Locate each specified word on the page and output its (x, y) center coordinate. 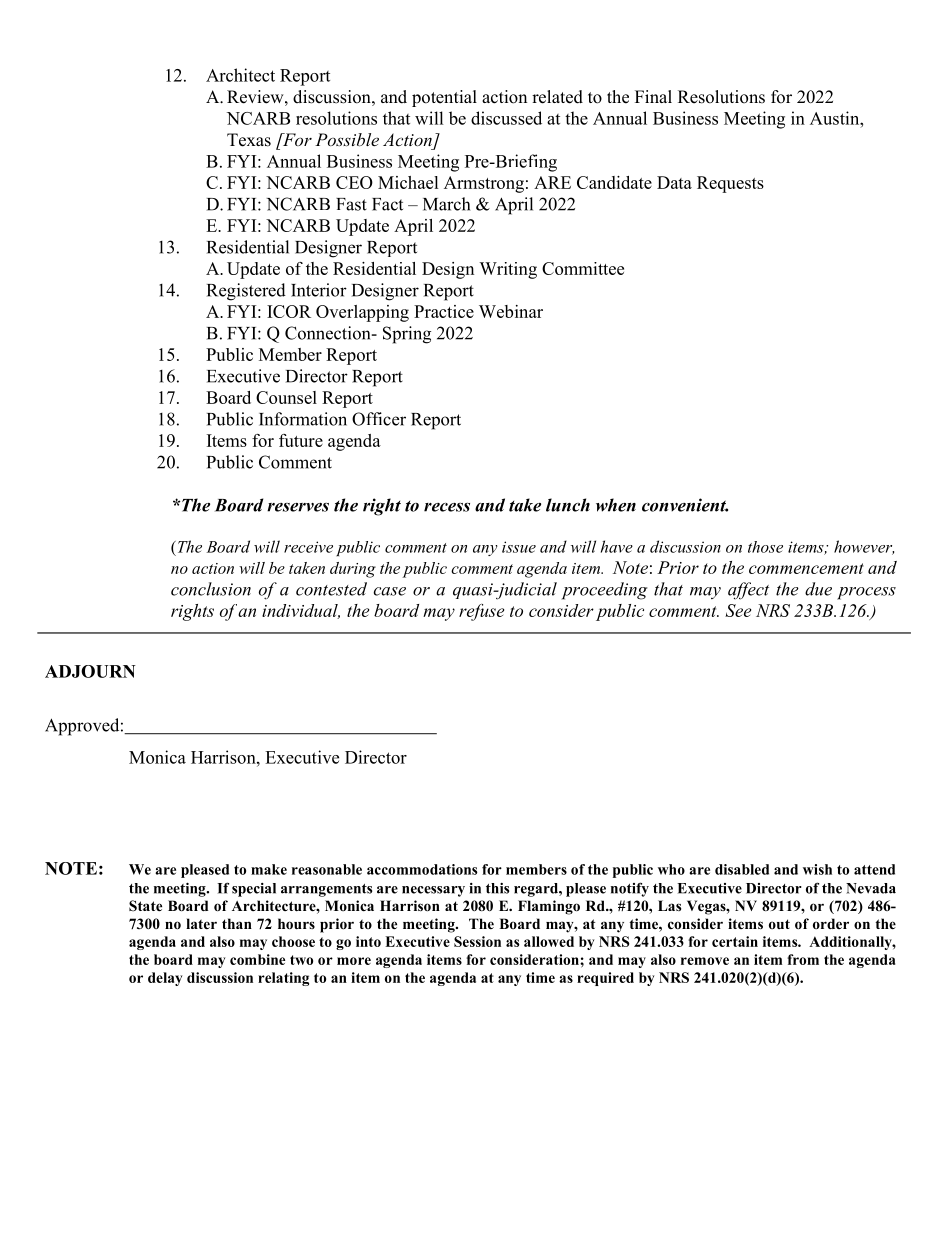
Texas (249, 140)
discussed (506, 118)
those (765, 547)
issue (519, 547)
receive (308, 547)
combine (257, 959)
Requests (730, 184)
